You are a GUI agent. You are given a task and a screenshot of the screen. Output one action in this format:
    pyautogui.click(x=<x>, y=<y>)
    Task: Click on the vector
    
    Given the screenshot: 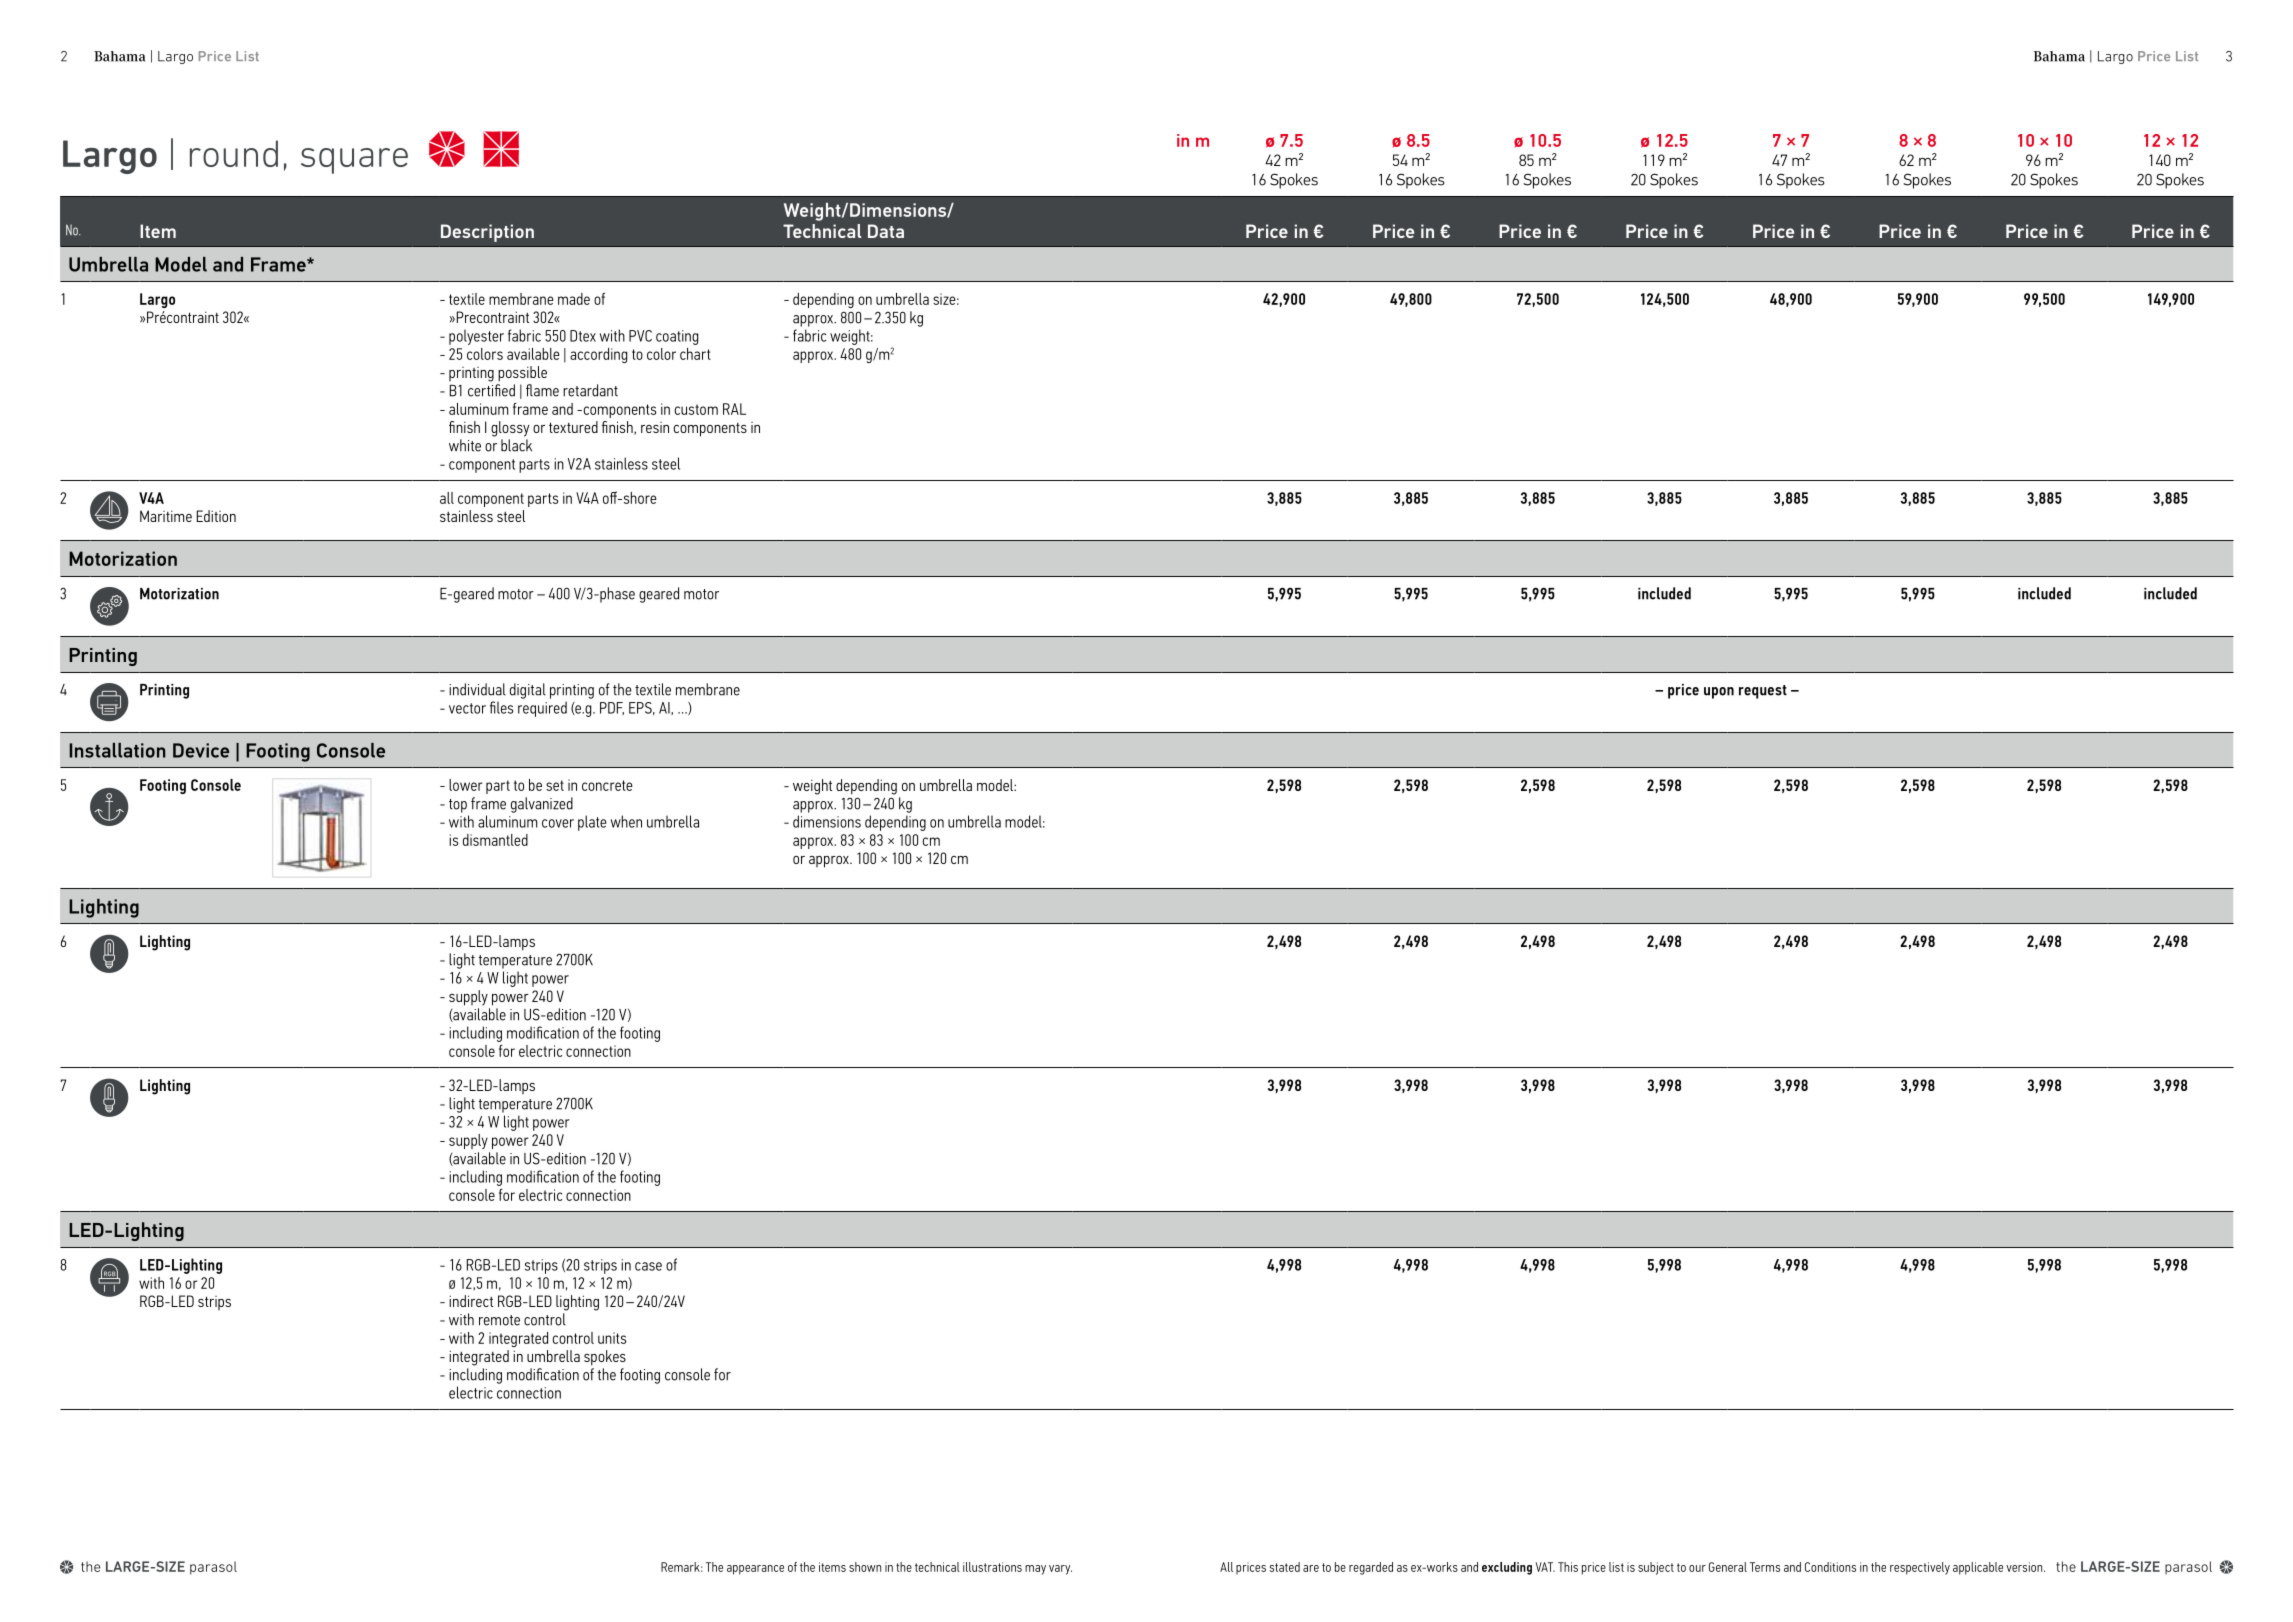 What is the action you would take?
    pyautogui.click(x=467, y=708)
